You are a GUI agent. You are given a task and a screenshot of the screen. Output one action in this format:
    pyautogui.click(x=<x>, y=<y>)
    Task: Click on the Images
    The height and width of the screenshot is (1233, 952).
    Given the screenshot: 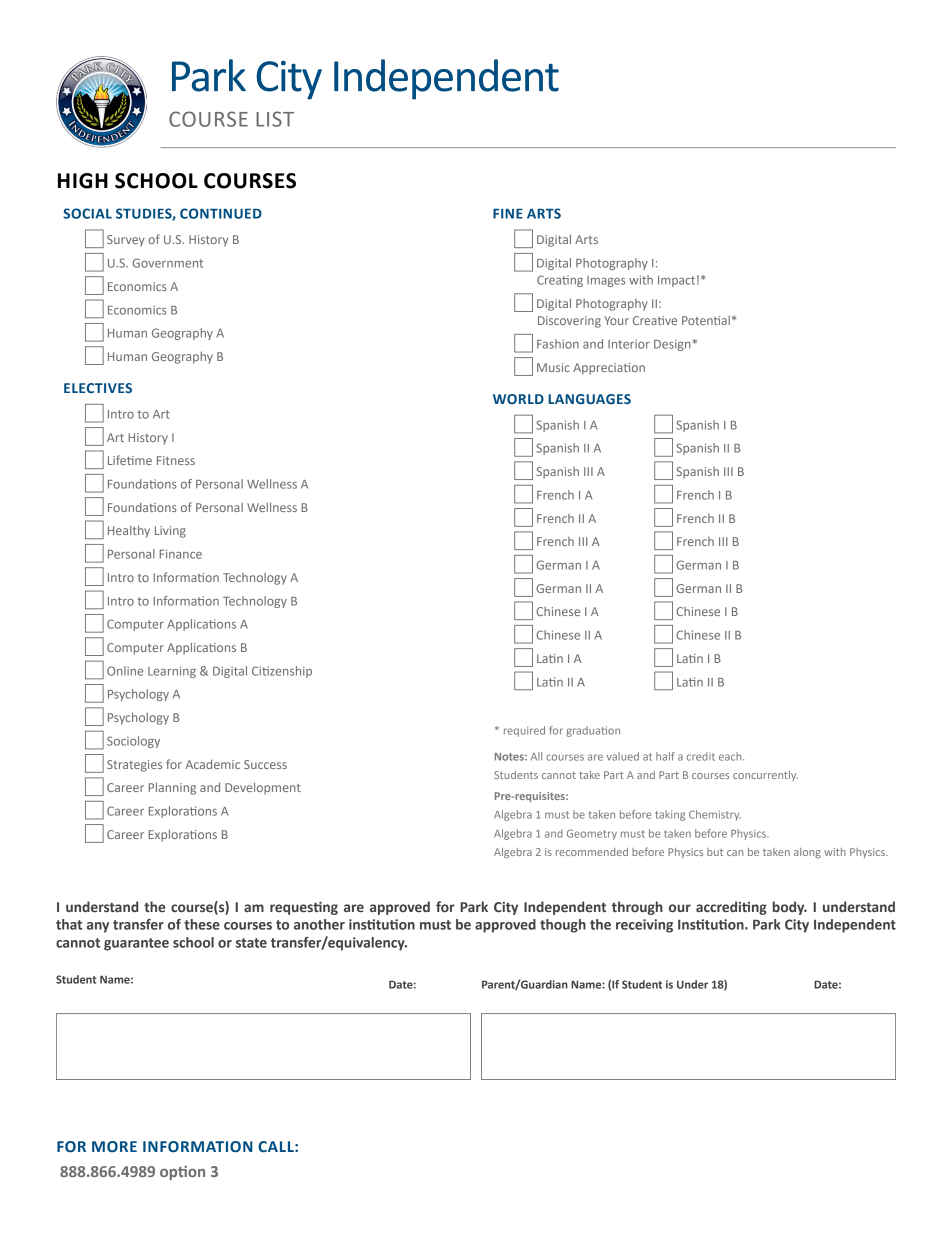 What is the action you would take?
    pyautogui.click(x=606, y=281)
